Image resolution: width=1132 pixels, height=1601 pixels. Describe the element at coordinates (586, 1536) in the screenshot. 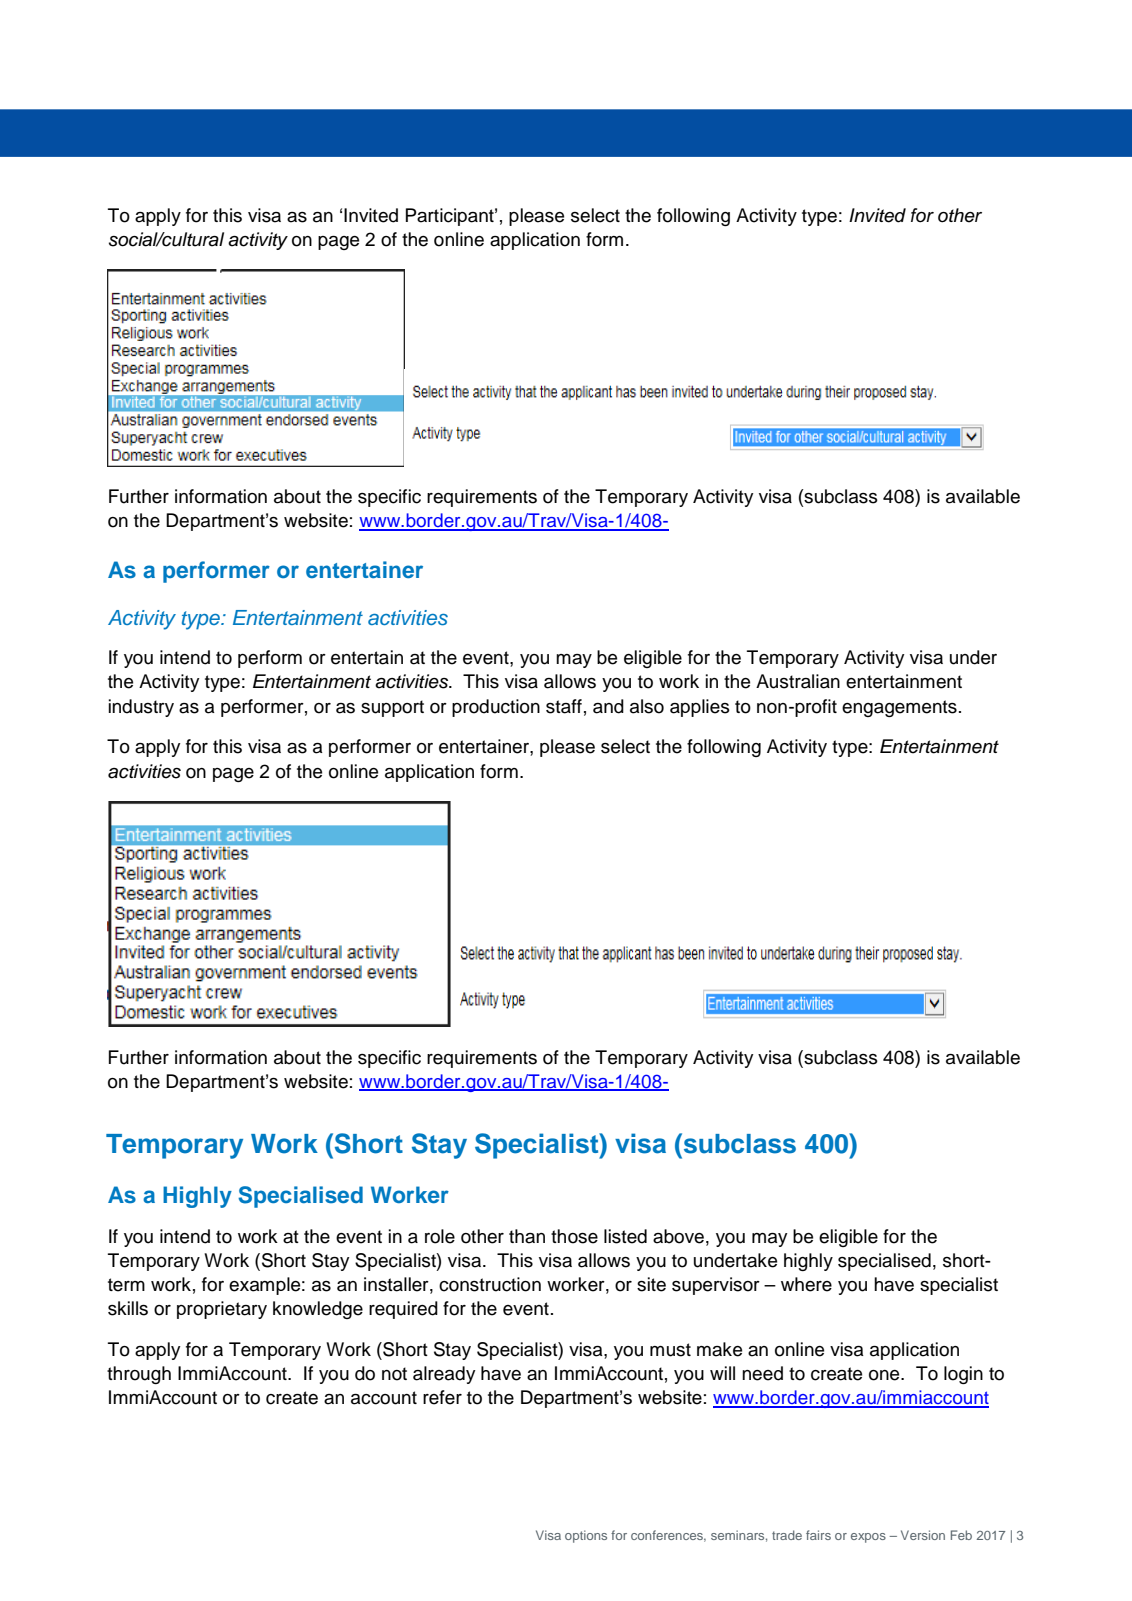

I see `options` at that location.
